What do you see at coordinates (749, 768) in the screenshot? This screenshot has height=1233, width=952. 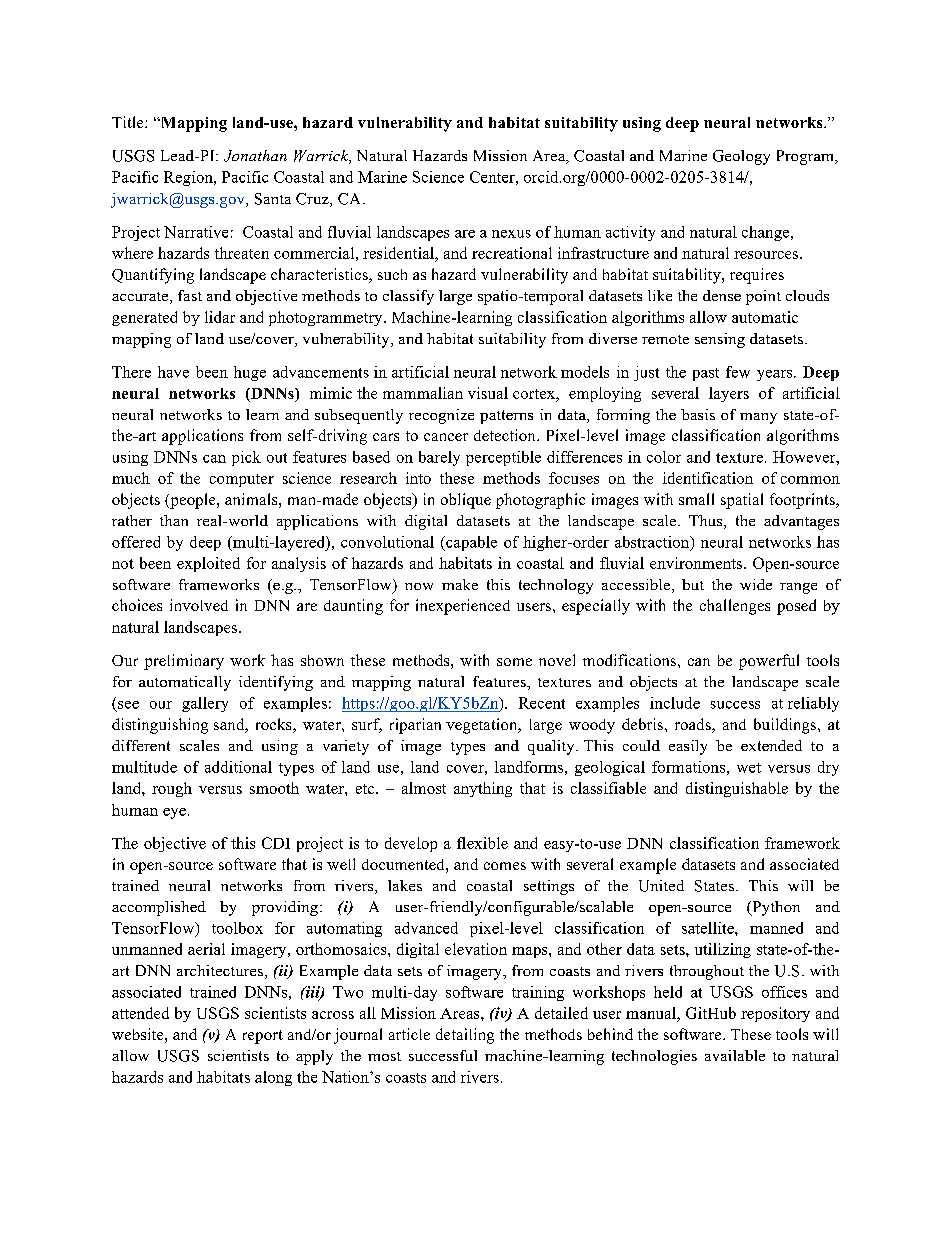 I see `wet` at bounding box center [749, 768].
